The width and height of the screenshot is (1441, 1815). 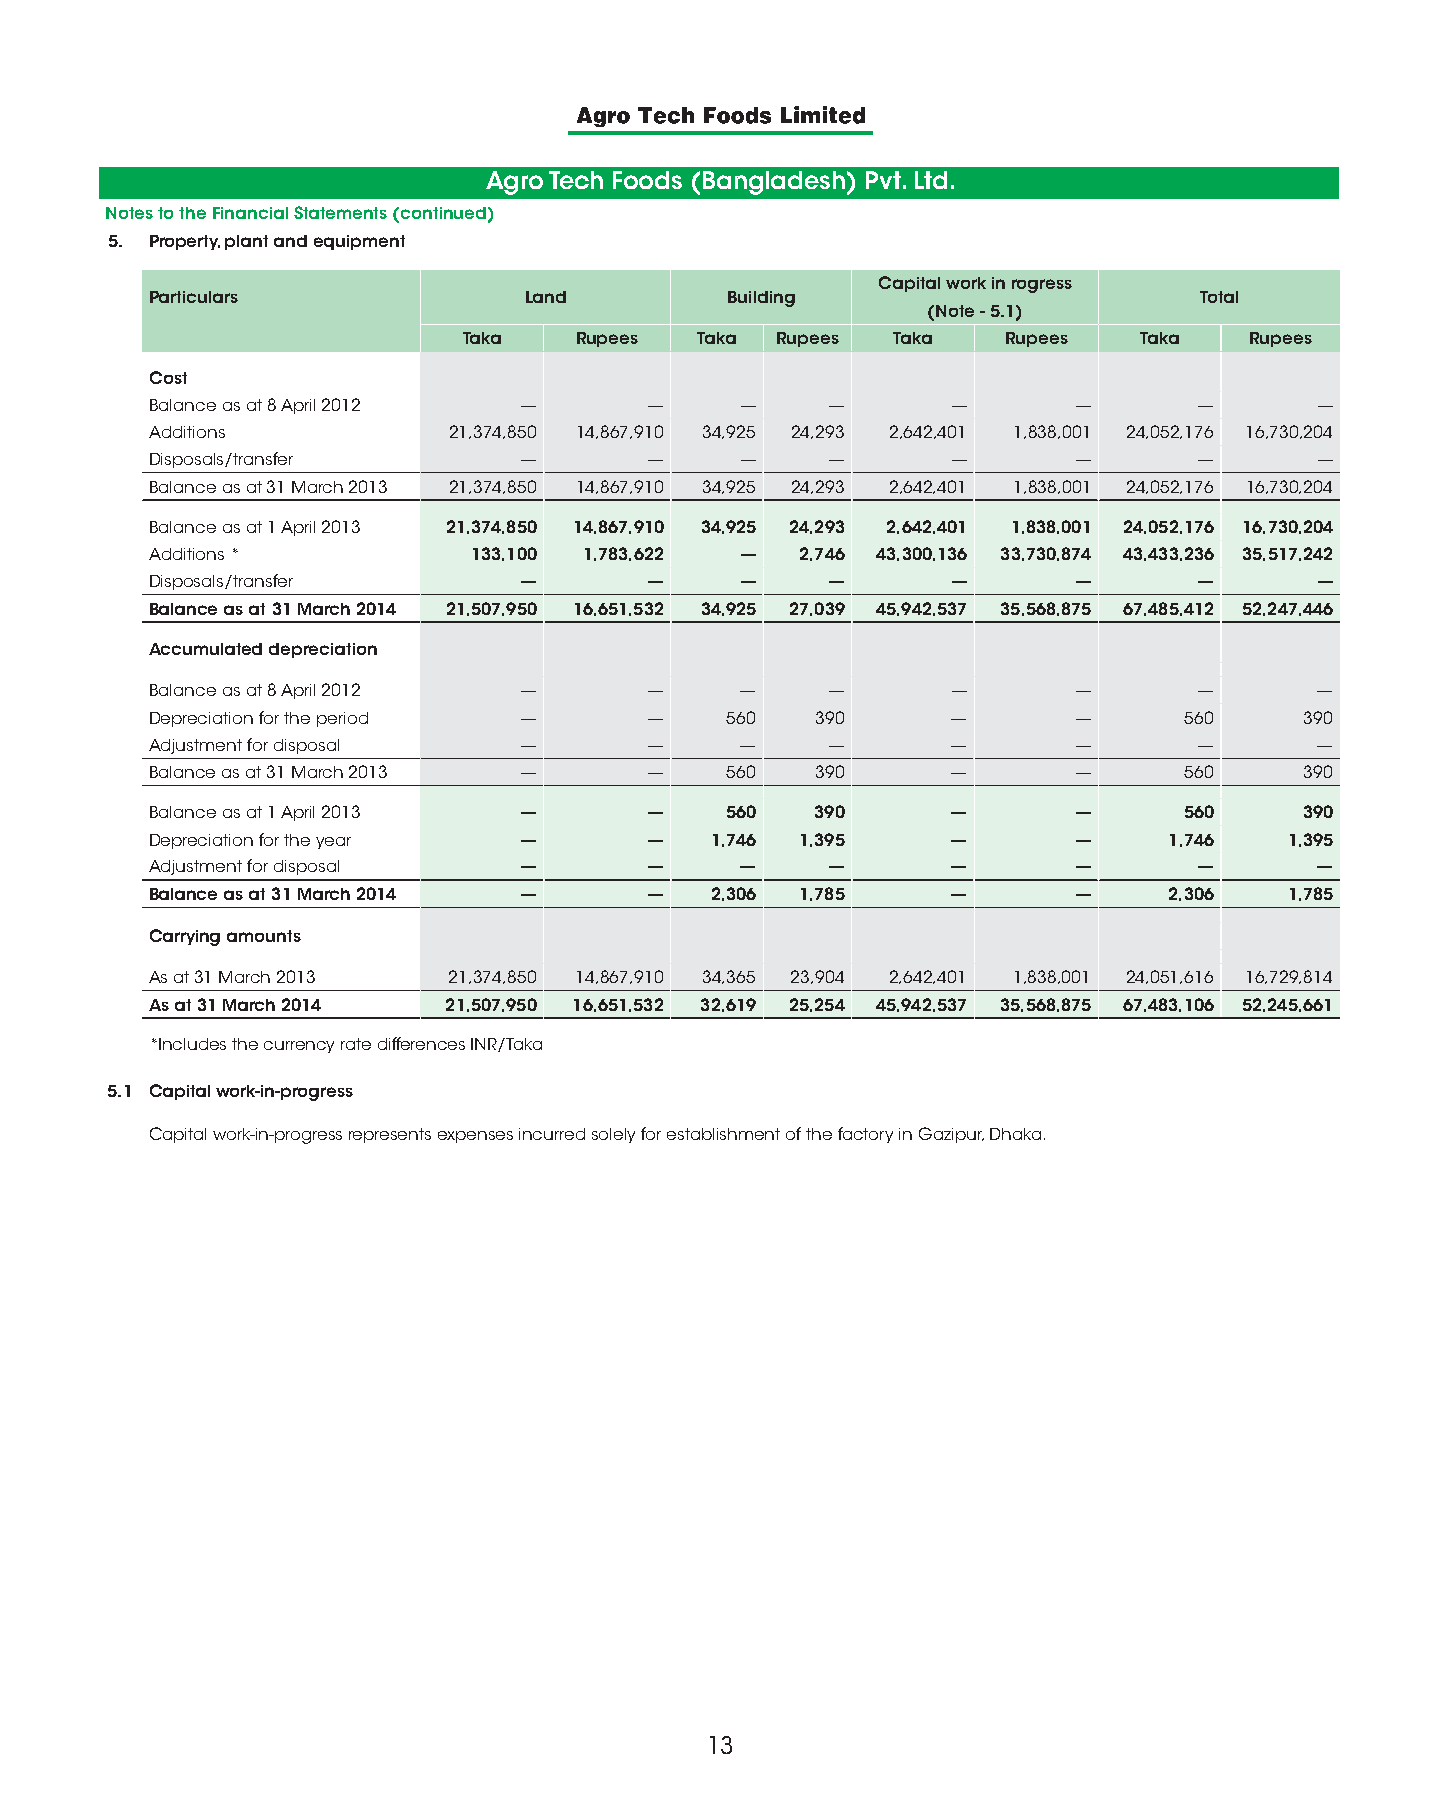 What do you see at coordinates (1015, 1134) in the screenshot?
I see `Dhaka` at bounding box center [1015, 1134].
